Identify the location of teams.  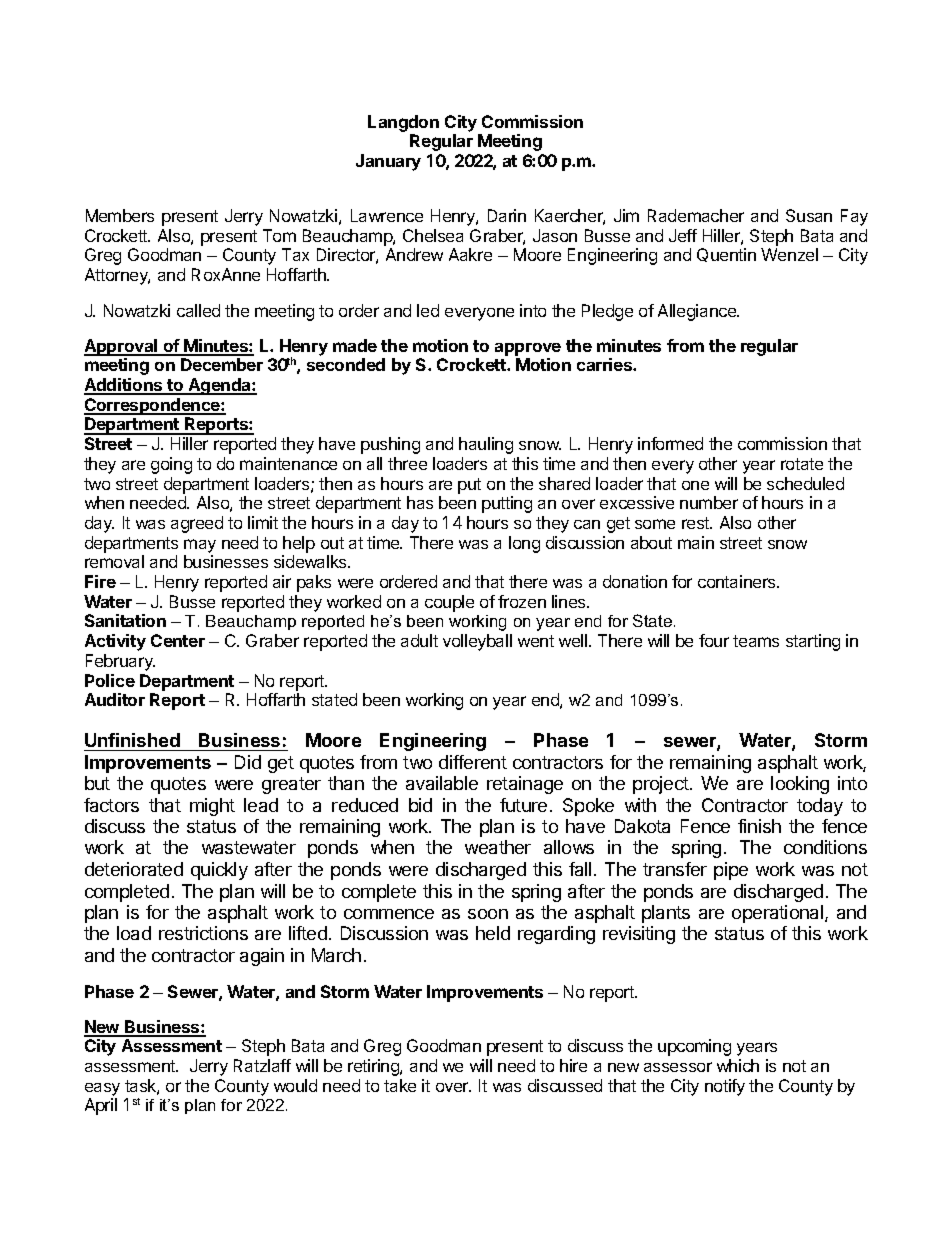
(756, 641).
